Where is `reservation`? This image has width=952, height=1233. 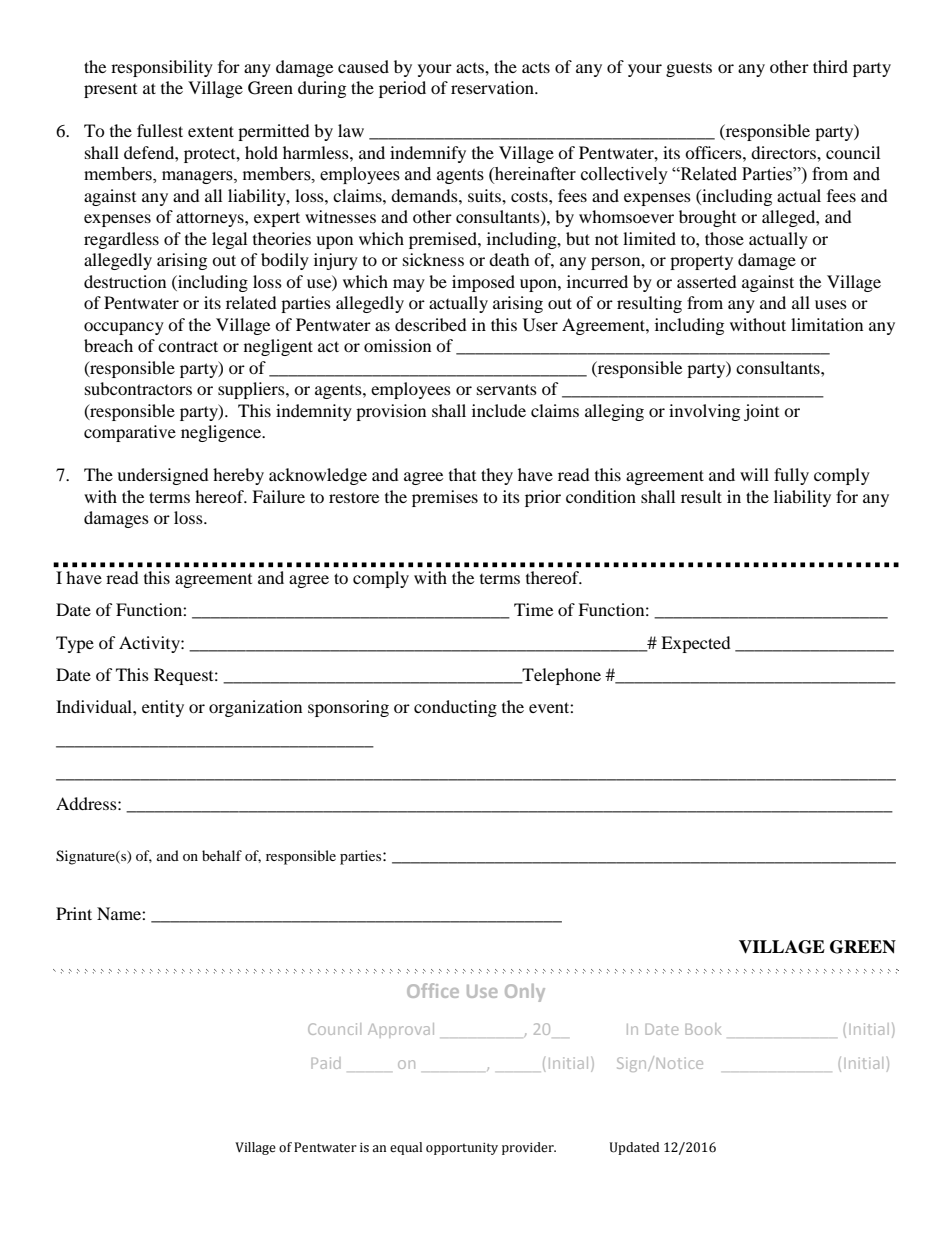 reservation is located at coordinates (493, 87).
